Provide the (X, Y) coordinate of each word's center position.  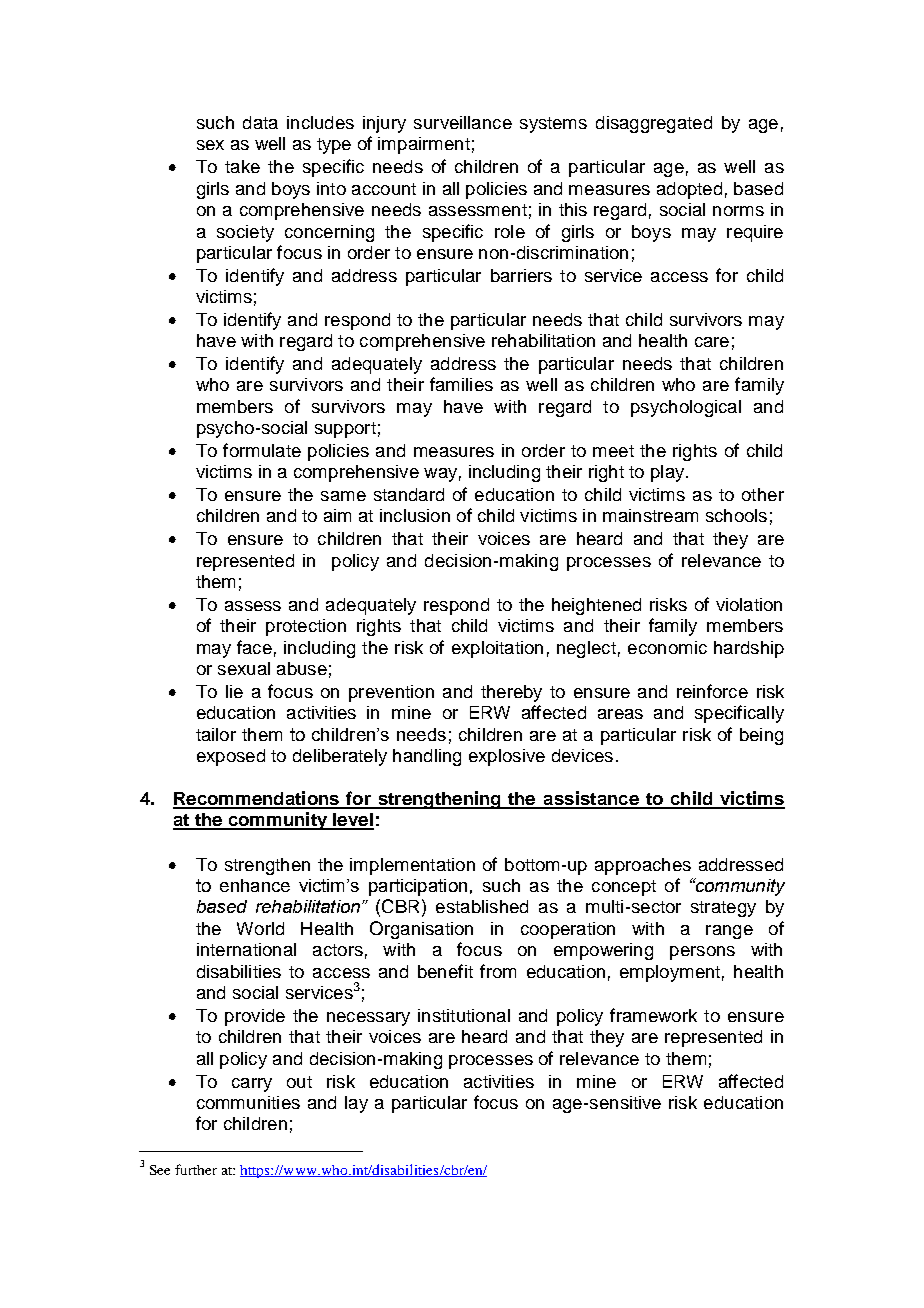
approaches (643, 866)
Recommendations (257, 799)
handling (427, 757)
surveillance (463, 122)
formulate (262, 450)
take (242, 166)
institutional (464, 1015)
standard (409, 494)
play (669, 473)
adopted (689, 190)
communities (248, 1102)
